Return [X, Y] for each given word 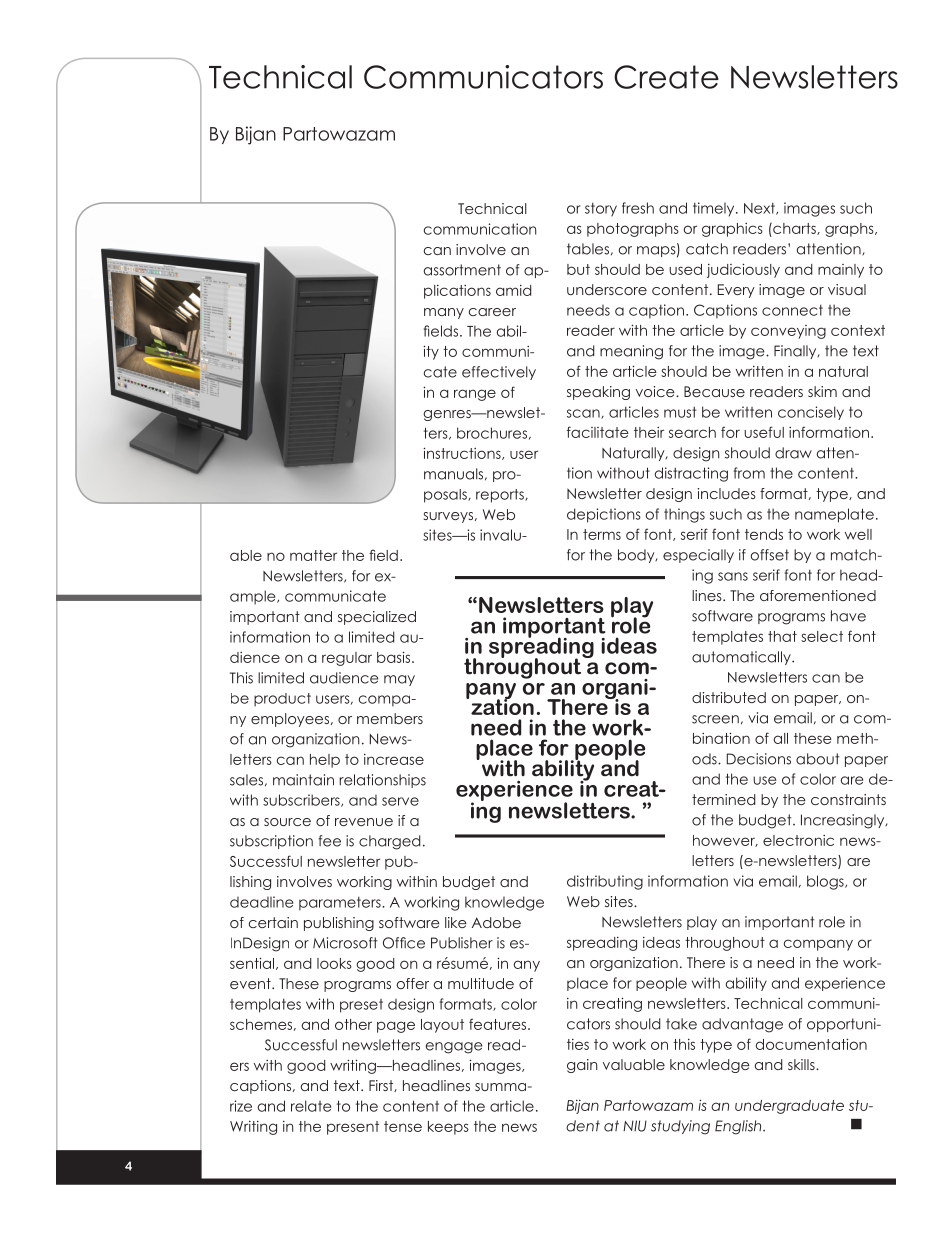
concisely [811, 413]
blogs [826, 882]
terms [602, 534]
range [475, 395]
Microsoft [345, 943]
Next [760, 209]
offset [769, 555]
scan [584, 414]
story [601, 210]
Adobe [496, 922]
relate [311, 1106]
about [818, 759]
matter [313, 555]
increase [394, 759]
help [325, 761]
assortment [462, 270]
